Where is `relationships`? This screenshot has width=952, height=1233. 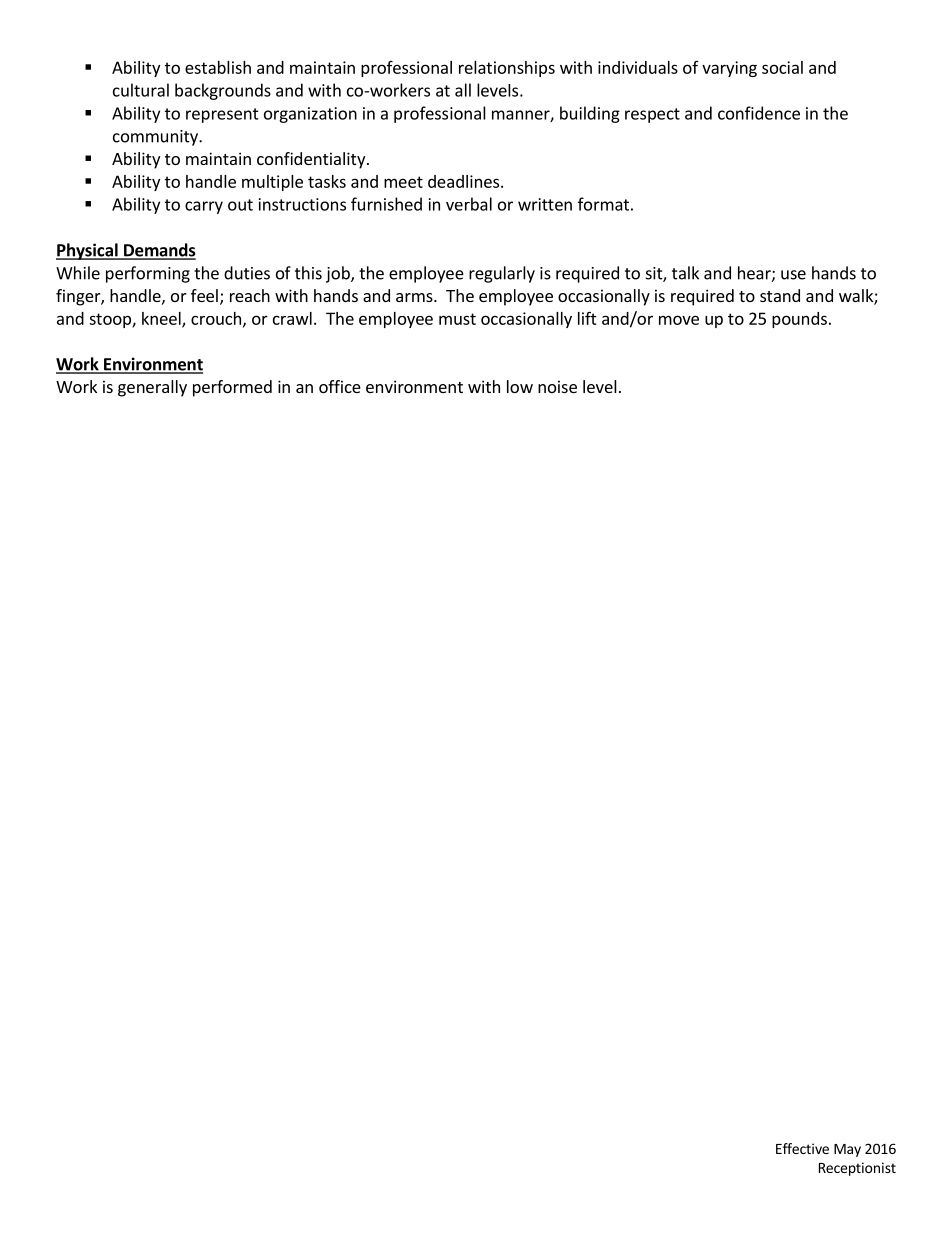 relationships is located at coordinates (507, 69).
